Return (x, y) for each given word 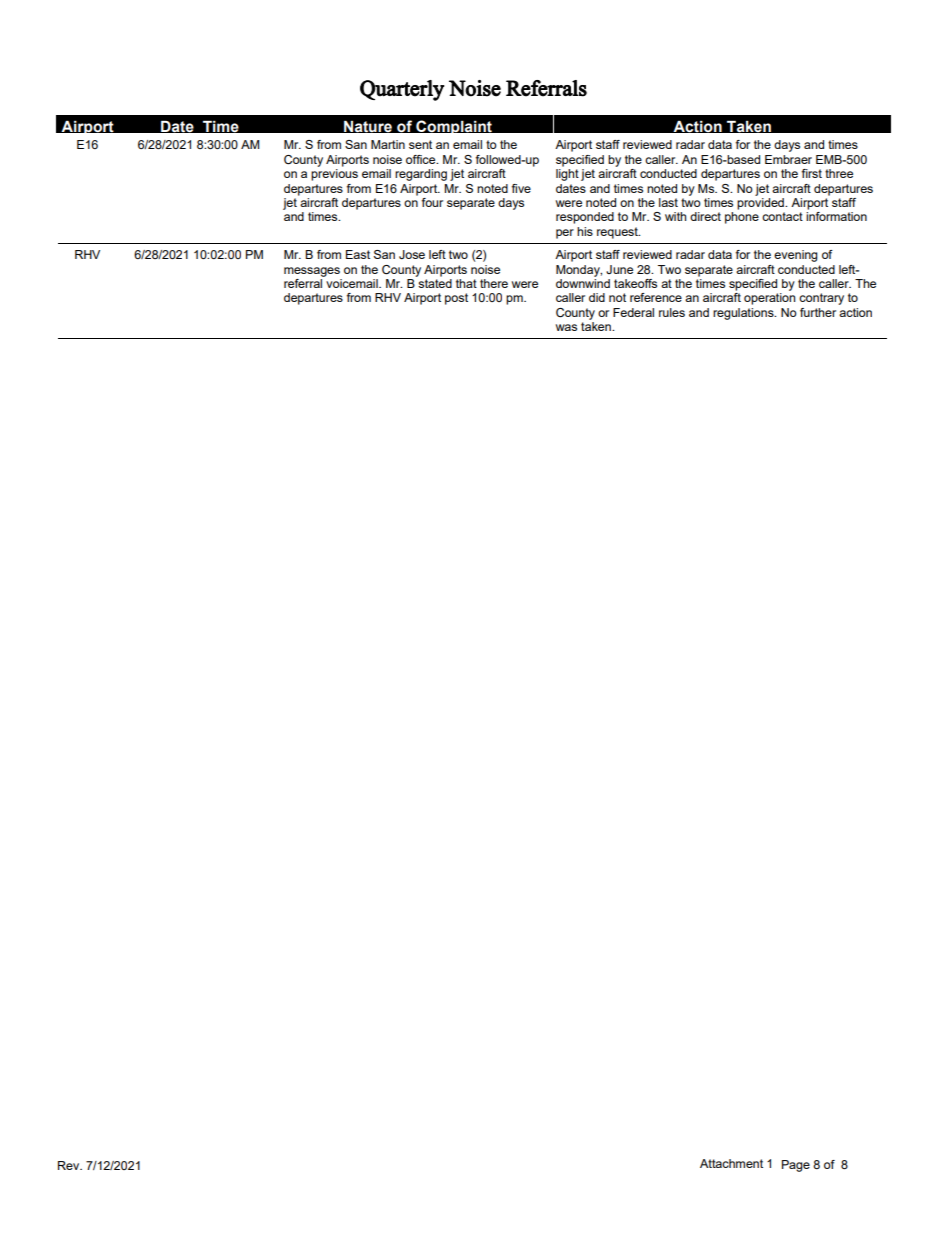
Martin (388, 144)
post (456, 299)
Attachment (731, 1163)
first (812, 173)
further (818, 312)
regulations (744, 314)
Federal (633, 312)
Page (796, 1166)
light (567, 175)
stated (434, 282)
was (566, 327)
